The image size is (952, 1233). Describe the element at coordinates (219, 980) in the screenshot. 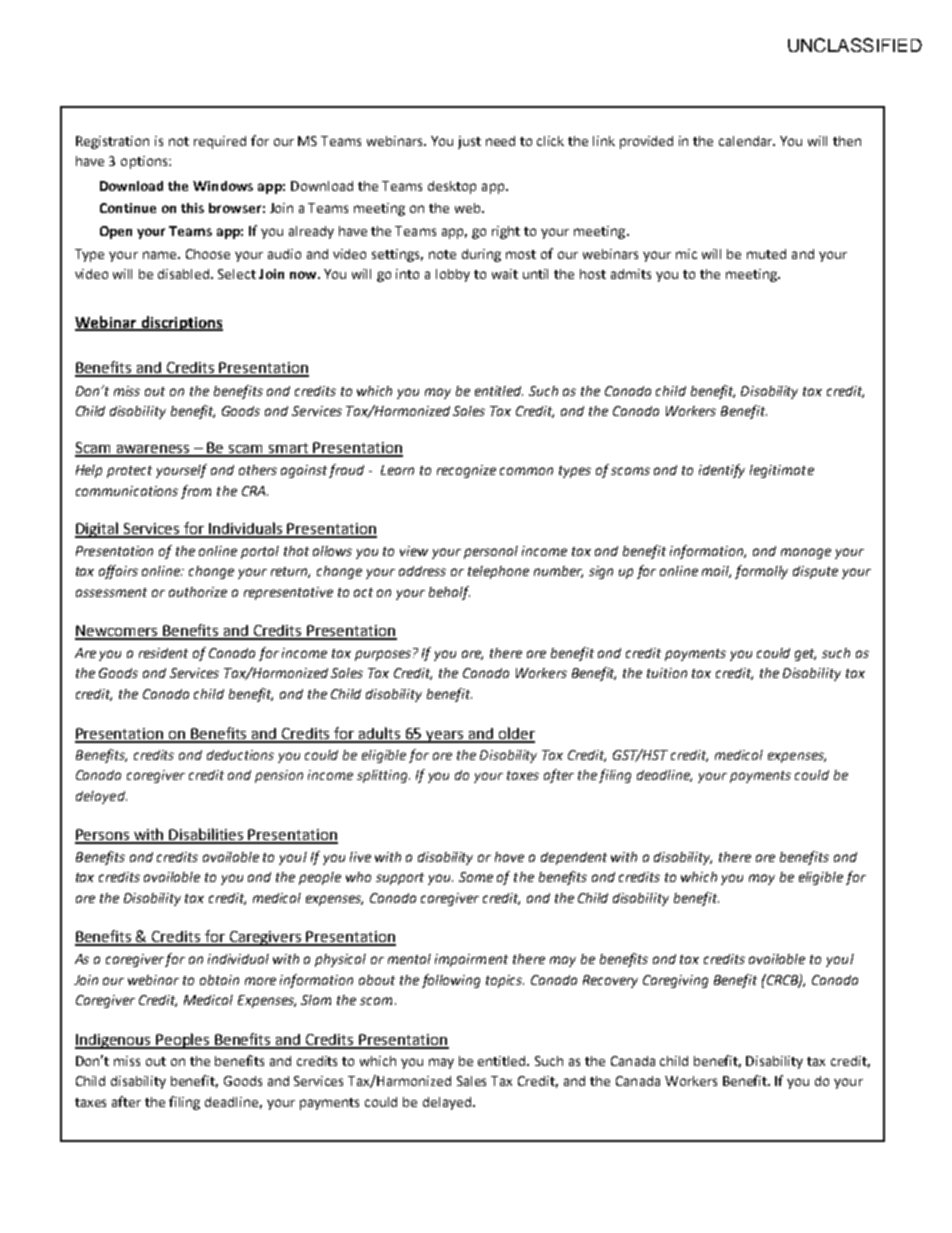

I see `obtain` at that location.
